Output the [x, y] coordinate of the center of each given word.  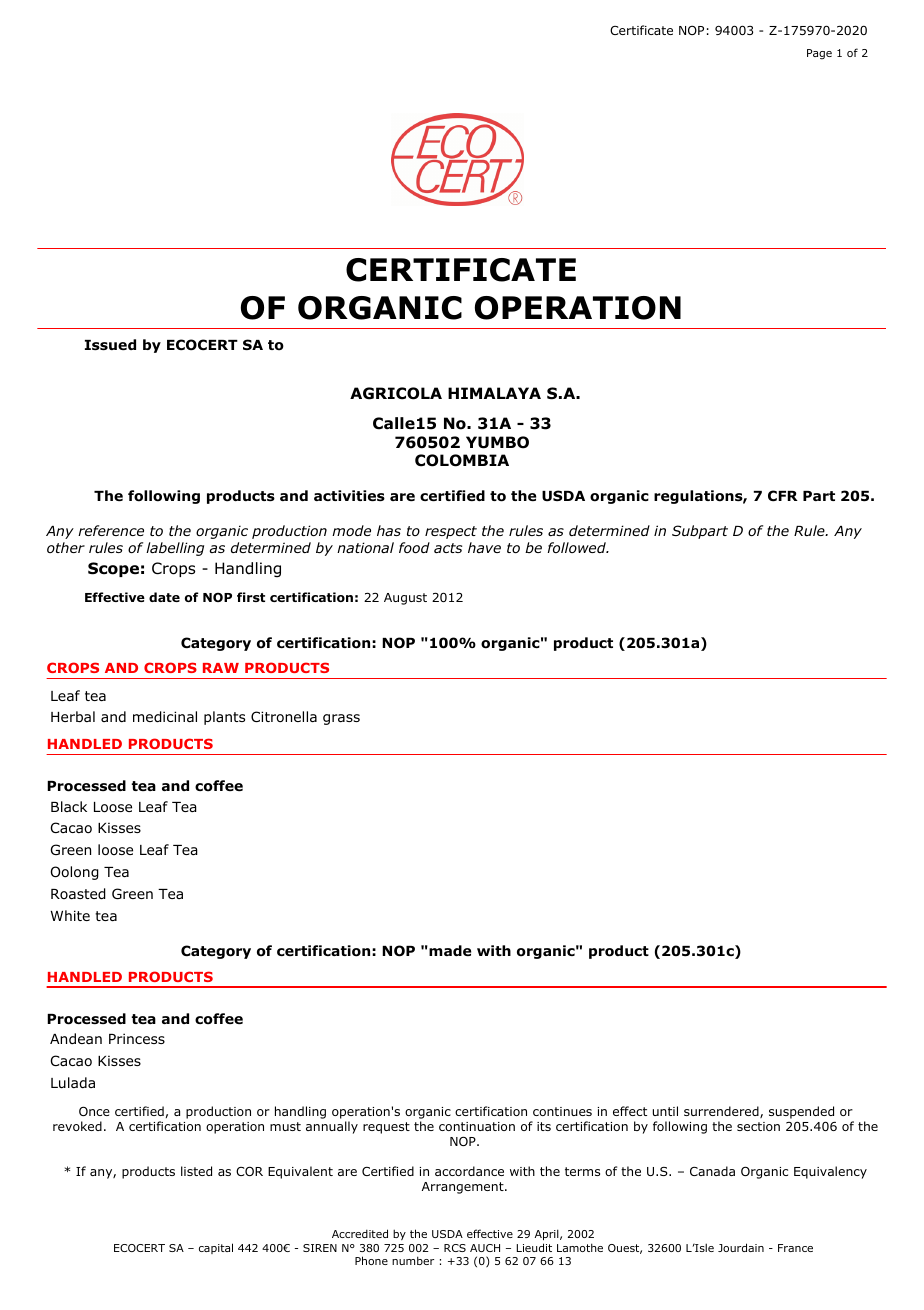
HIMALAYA [494, 393]
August [405, 599]
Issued [110, 345]
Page [819, 54]
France [795, 1248]
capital [216, 1248]
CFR [783, 496]
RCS [455, 1248]
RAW [221, 668]
